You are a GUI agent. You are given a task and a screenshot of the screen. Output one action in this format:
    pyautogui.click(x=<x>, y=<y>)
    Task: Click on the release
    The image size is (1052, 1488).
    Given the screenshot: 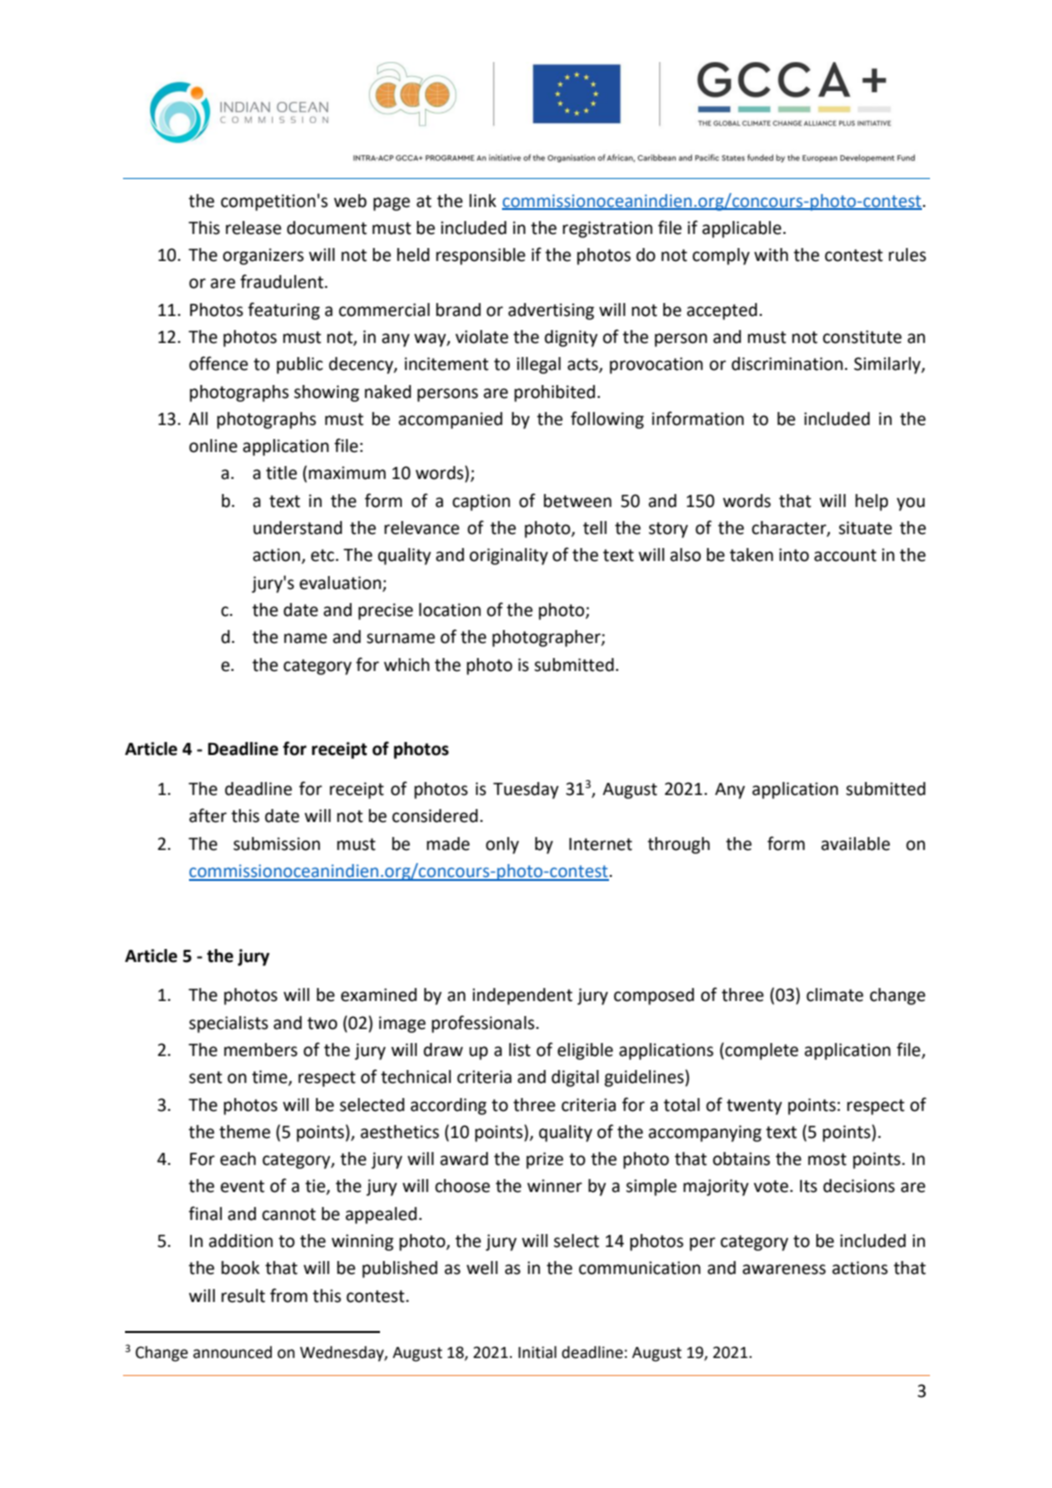 What is the action you would take?
    pyautogui.click(x=253, y=228)
